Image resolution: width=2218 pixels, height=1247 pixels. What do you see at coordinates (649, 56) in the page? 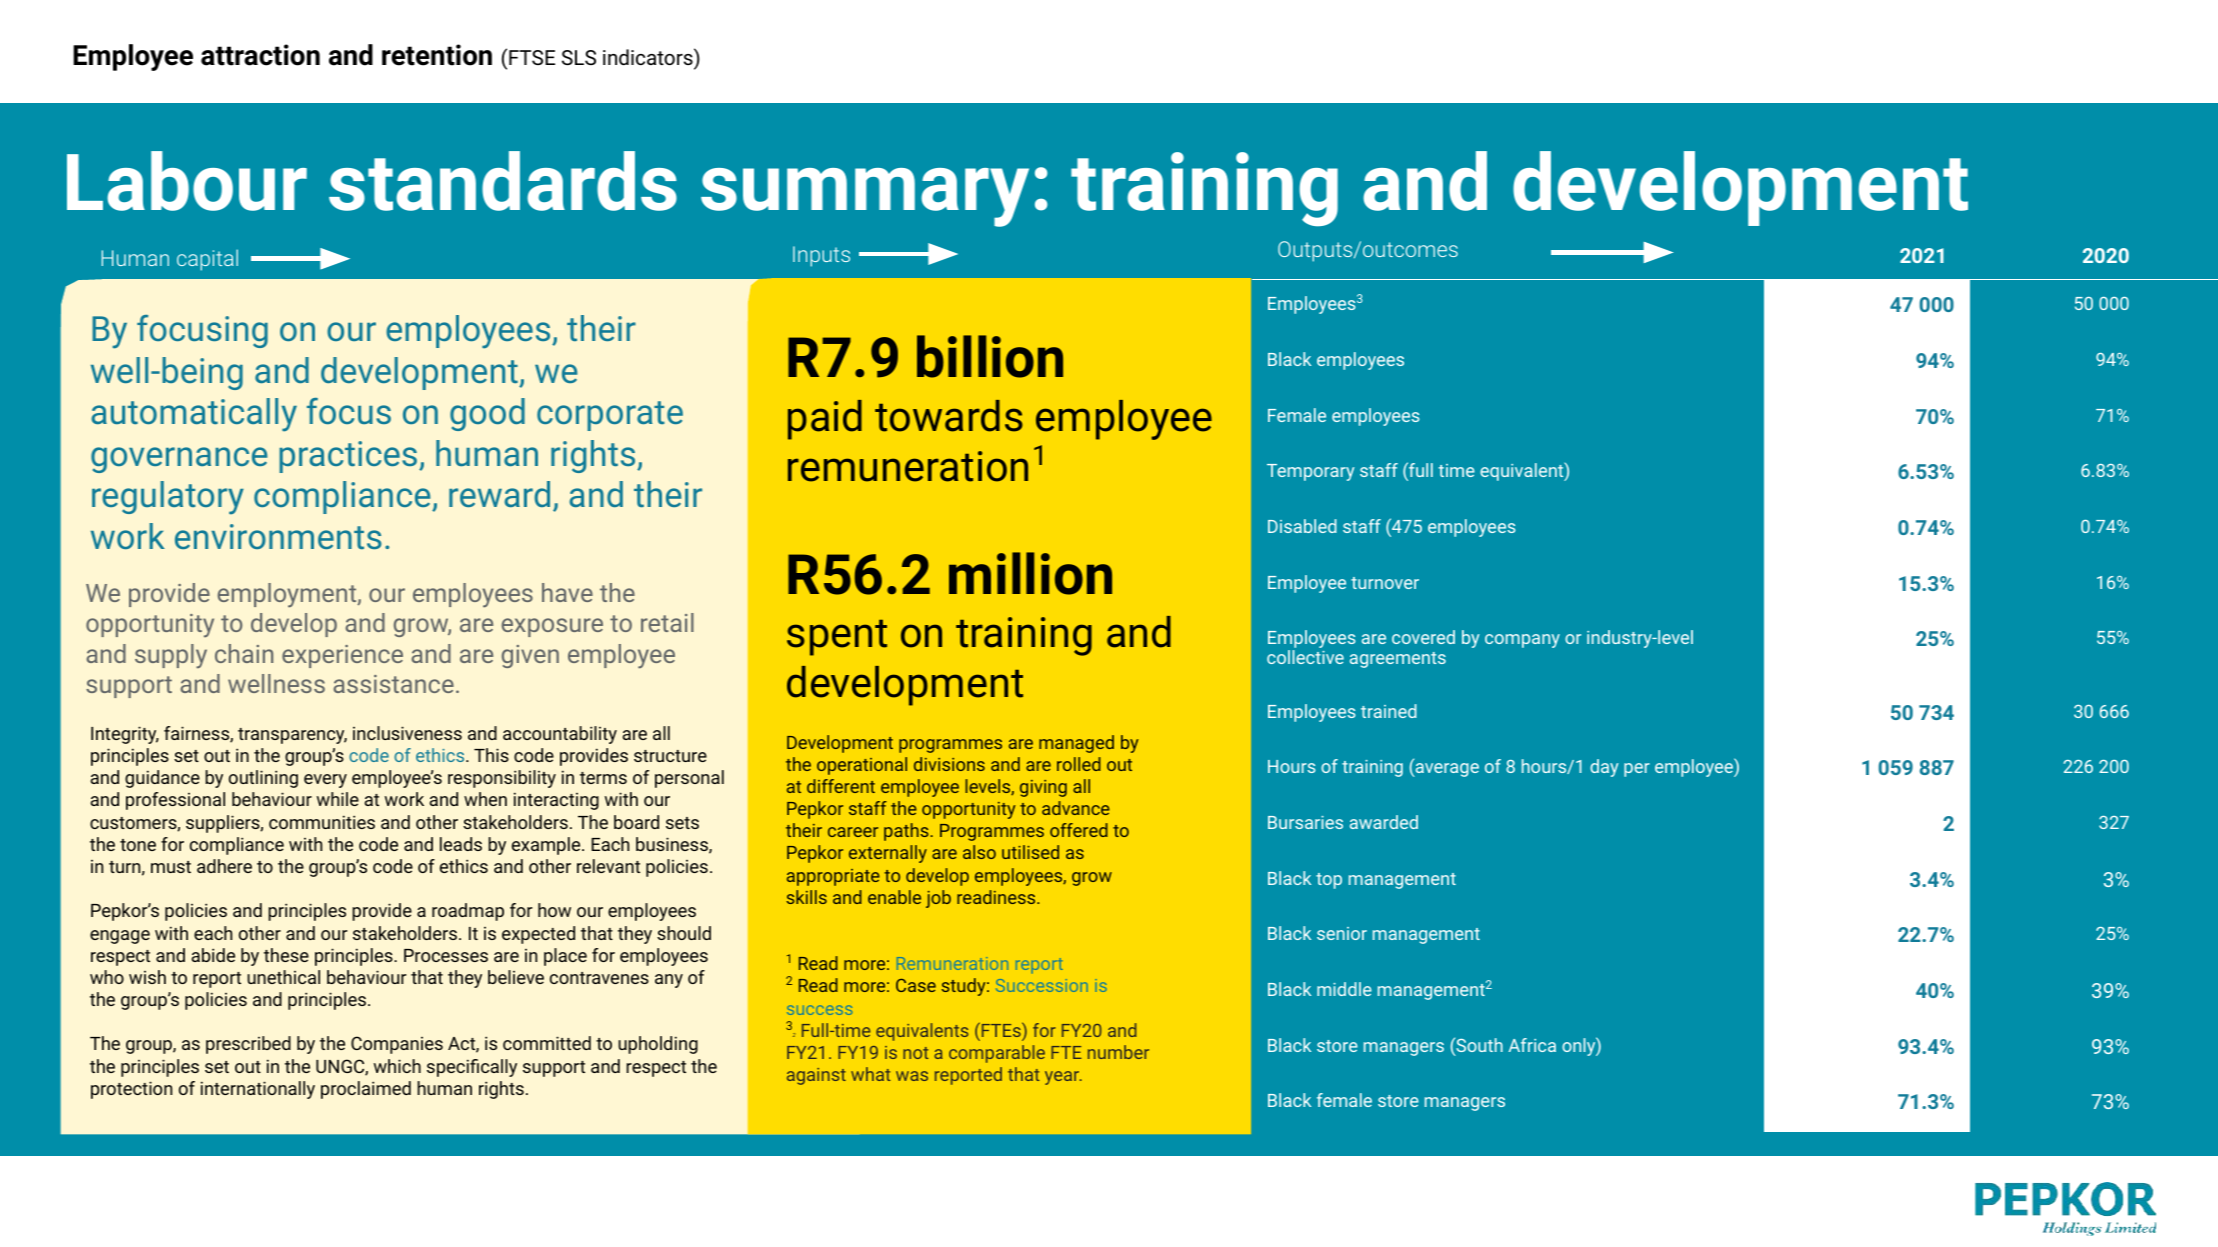
I see `indicators` at bounding box center [649, 56].
